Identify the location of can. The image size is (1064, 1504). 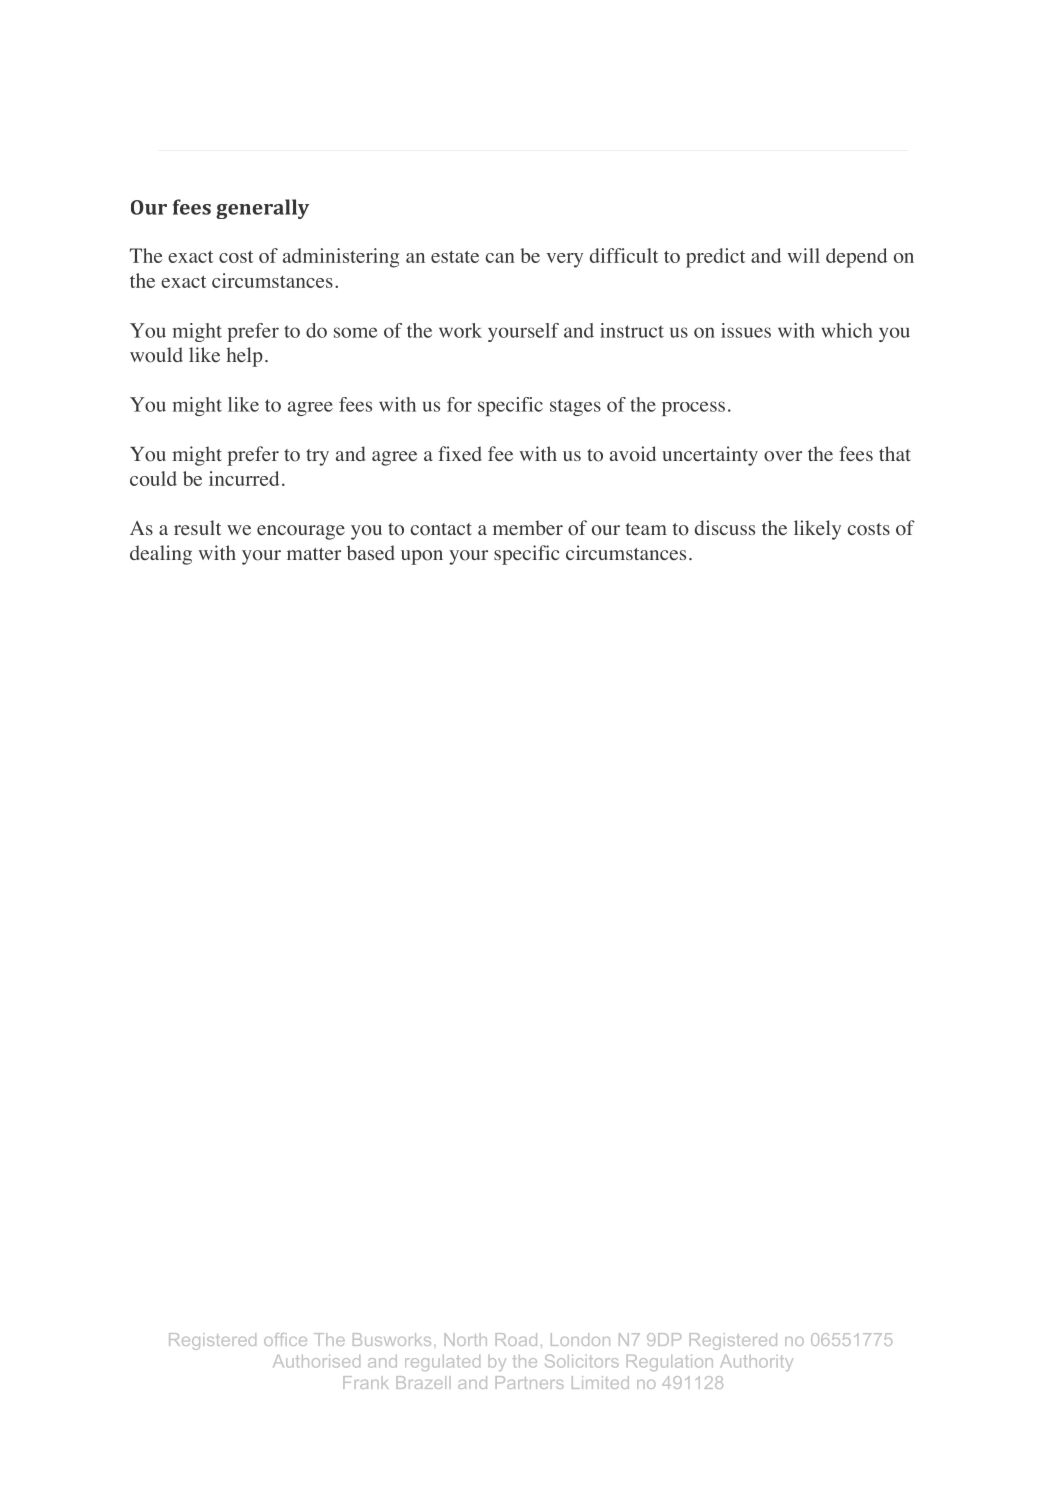
(500, 258).
